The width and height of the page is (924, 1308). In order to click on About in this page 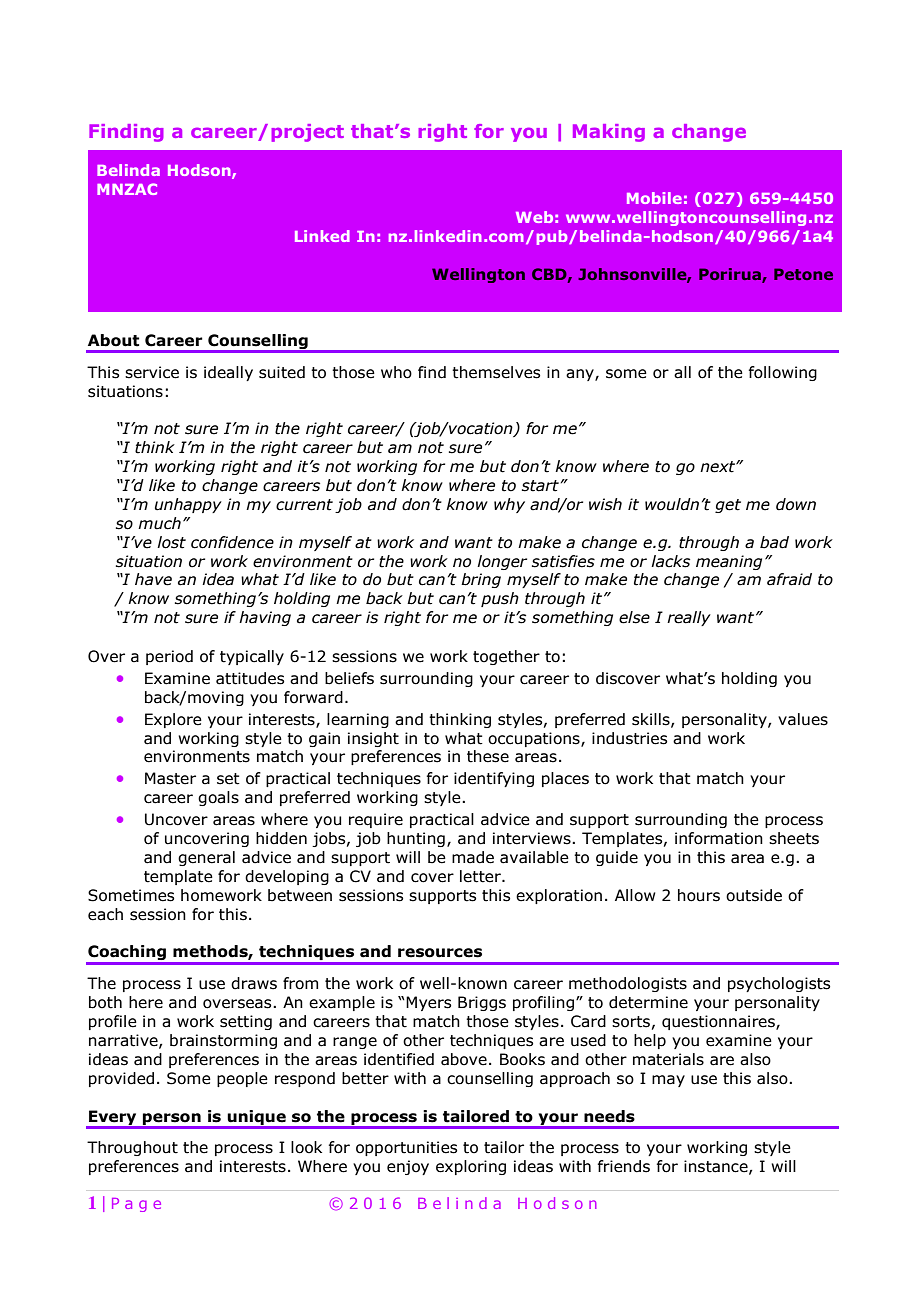, I will do `click(113, 340)`.
